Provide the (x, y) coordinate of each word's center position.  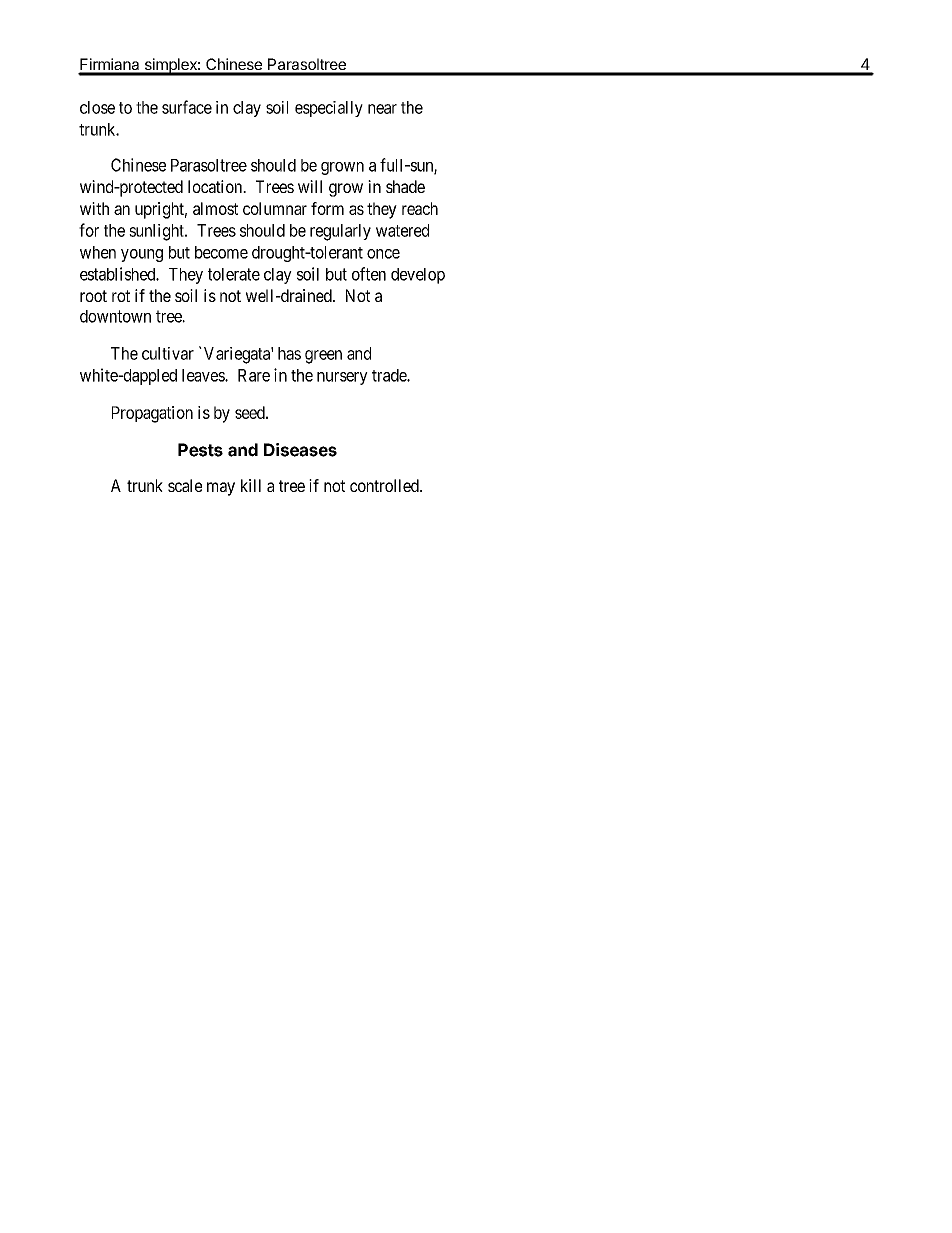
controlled (385, 485)
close (97, 107)
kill (251, 485)
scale (185, 485)
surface (187, 107)
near (382, 109)
